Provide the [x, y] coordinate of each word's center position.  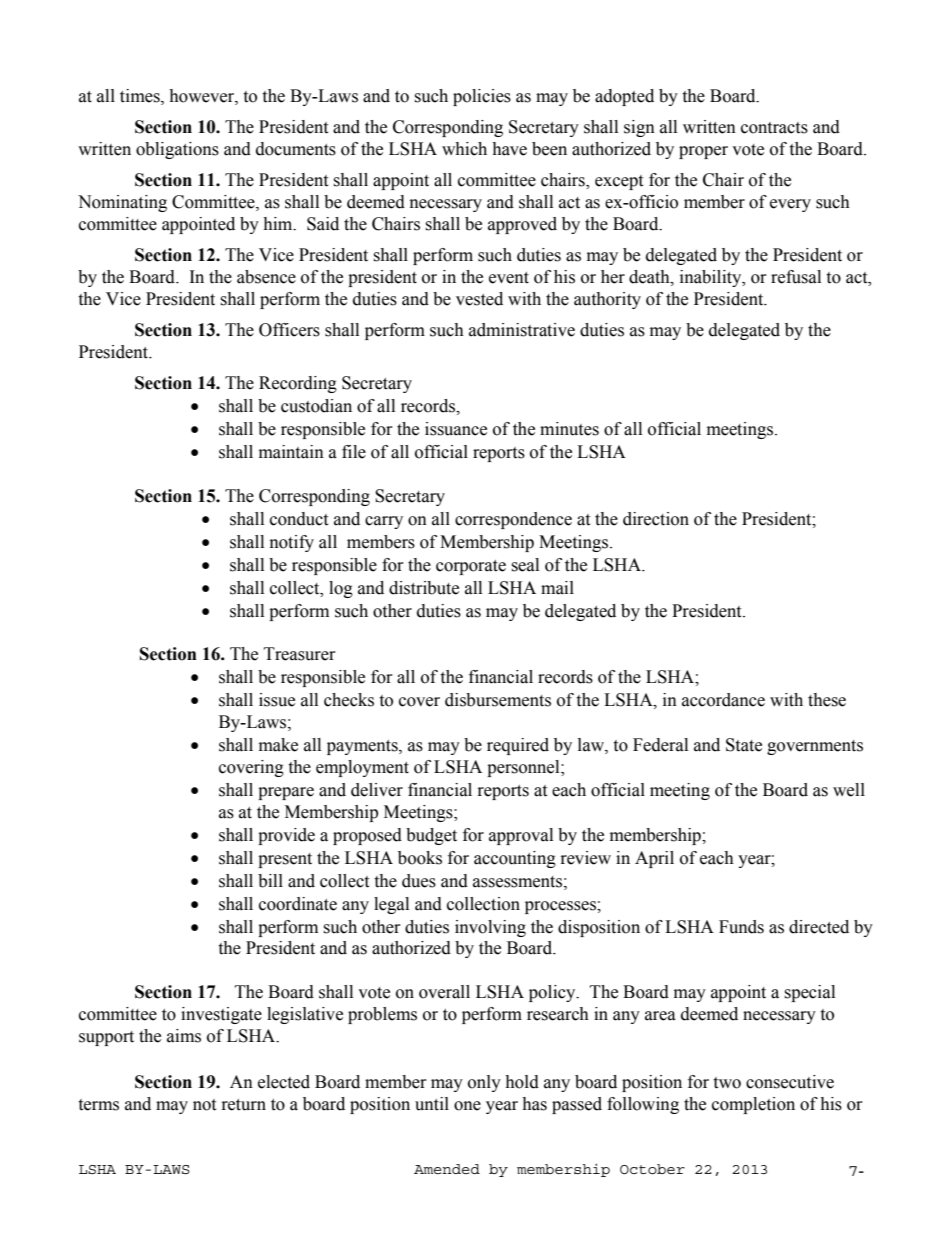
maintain [291, 452]
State [744, 745]
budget [431, 836]
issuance [456, 429]
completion [753, 1105]
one [467, 1106]
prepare [286, 793]
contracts [774, 128]
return [244, 1105]
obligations [177, 150]
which [464, 149]
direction [656, 519]
